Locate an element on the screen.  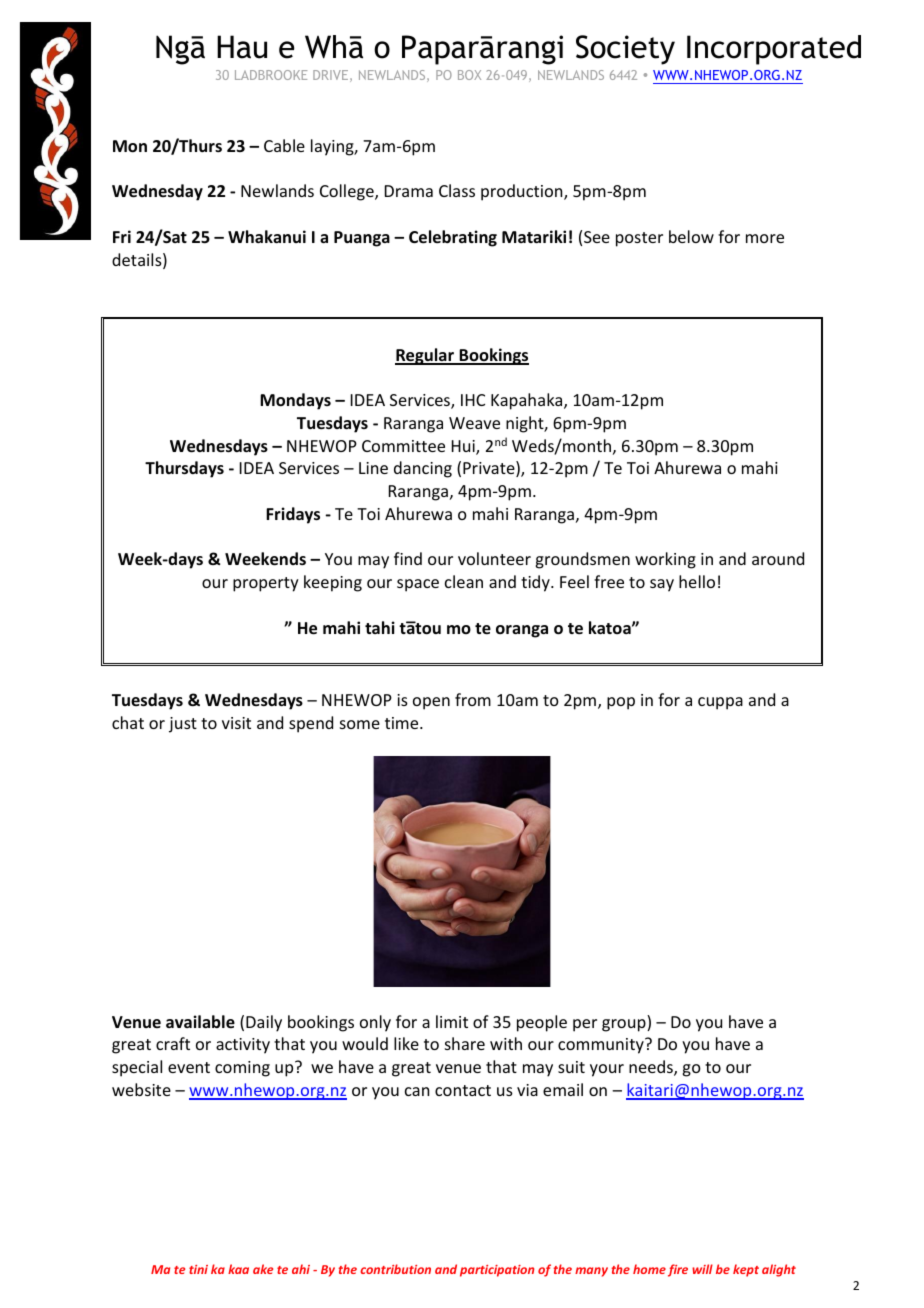
Hau is located at coordinates (242, 47).
